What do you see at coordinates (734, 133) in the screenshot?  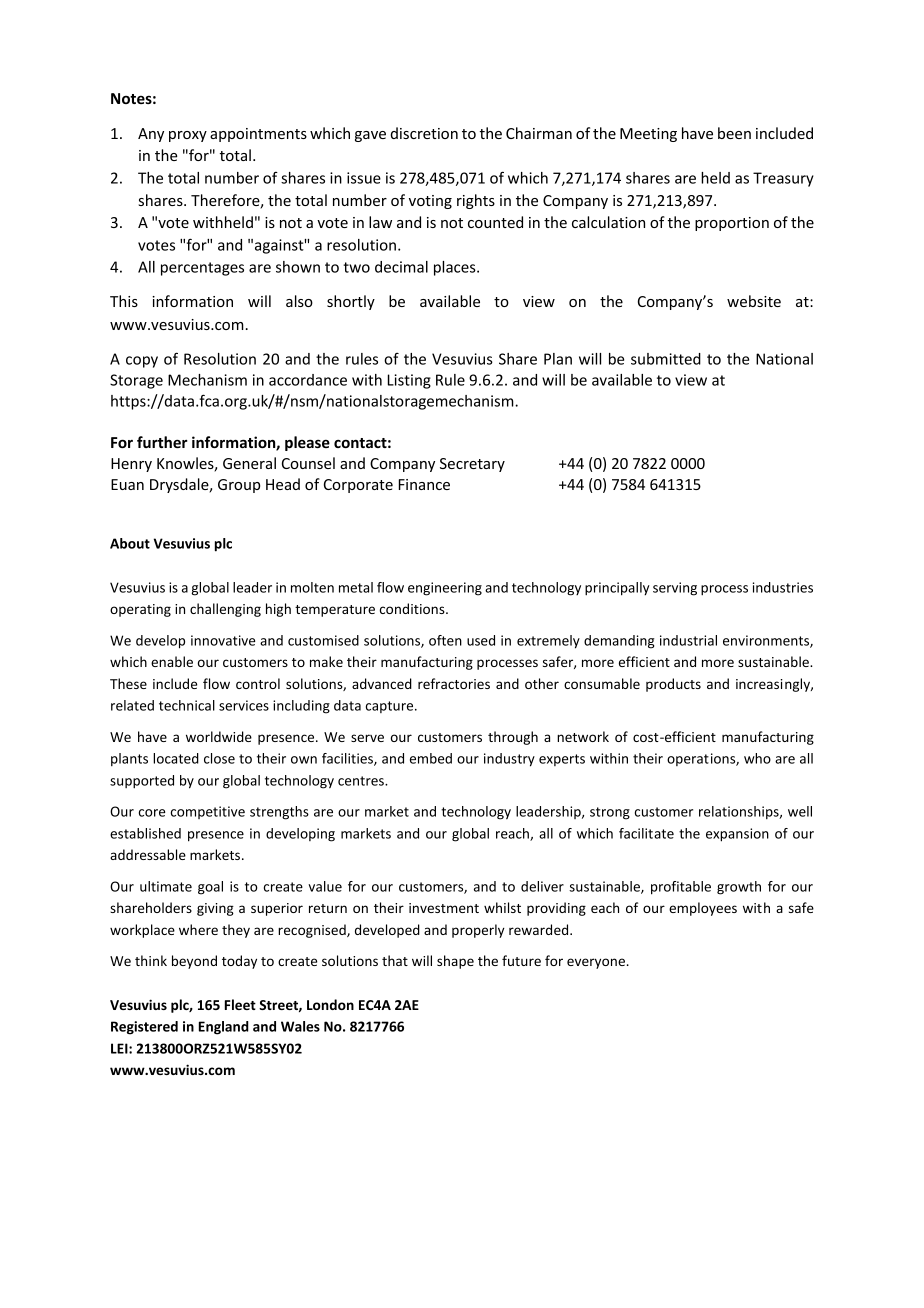 I see `been` at bounding box center [734, 133].
